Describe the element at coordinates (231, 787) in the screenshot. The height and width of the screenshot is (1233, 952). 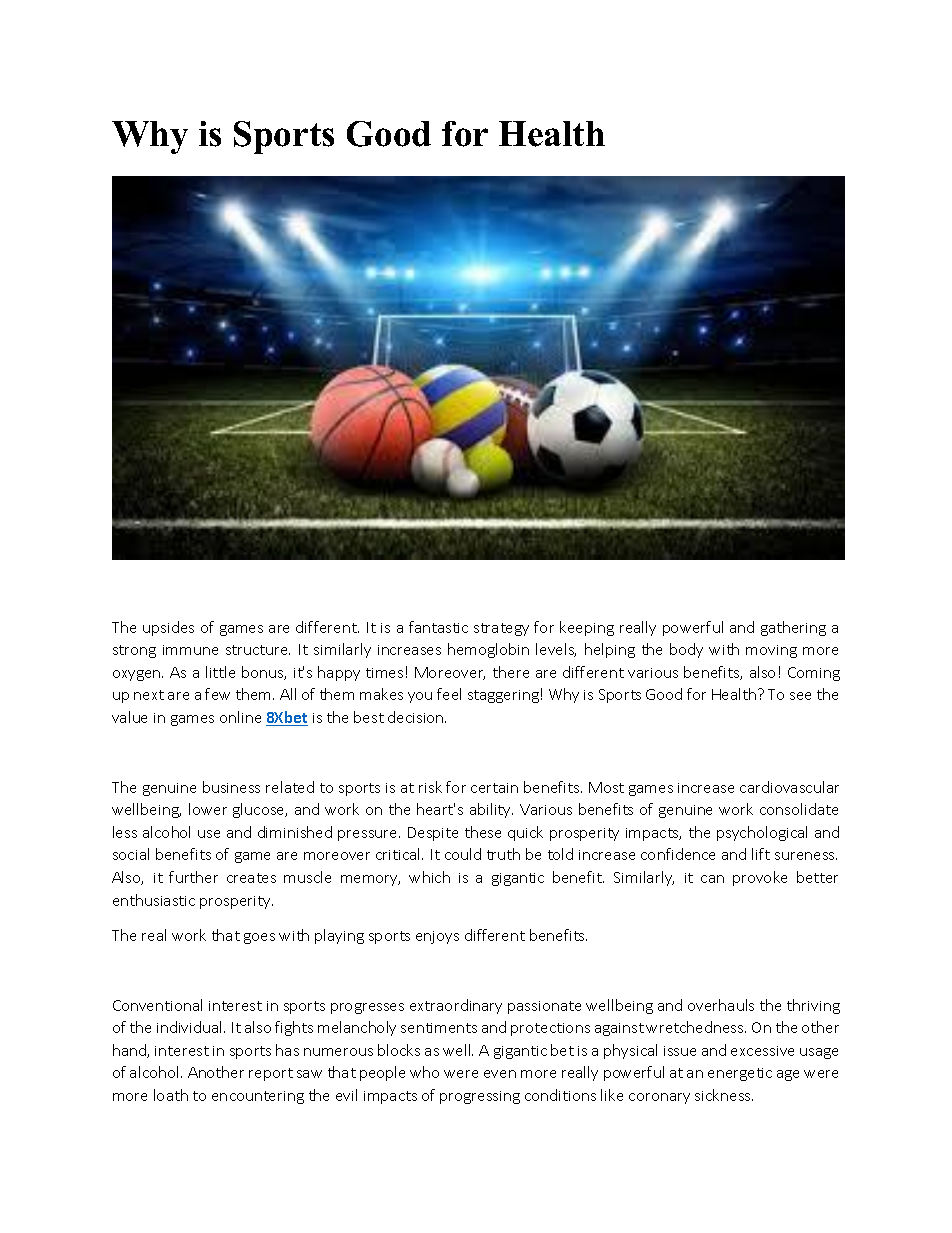
I see `business` at that location.
